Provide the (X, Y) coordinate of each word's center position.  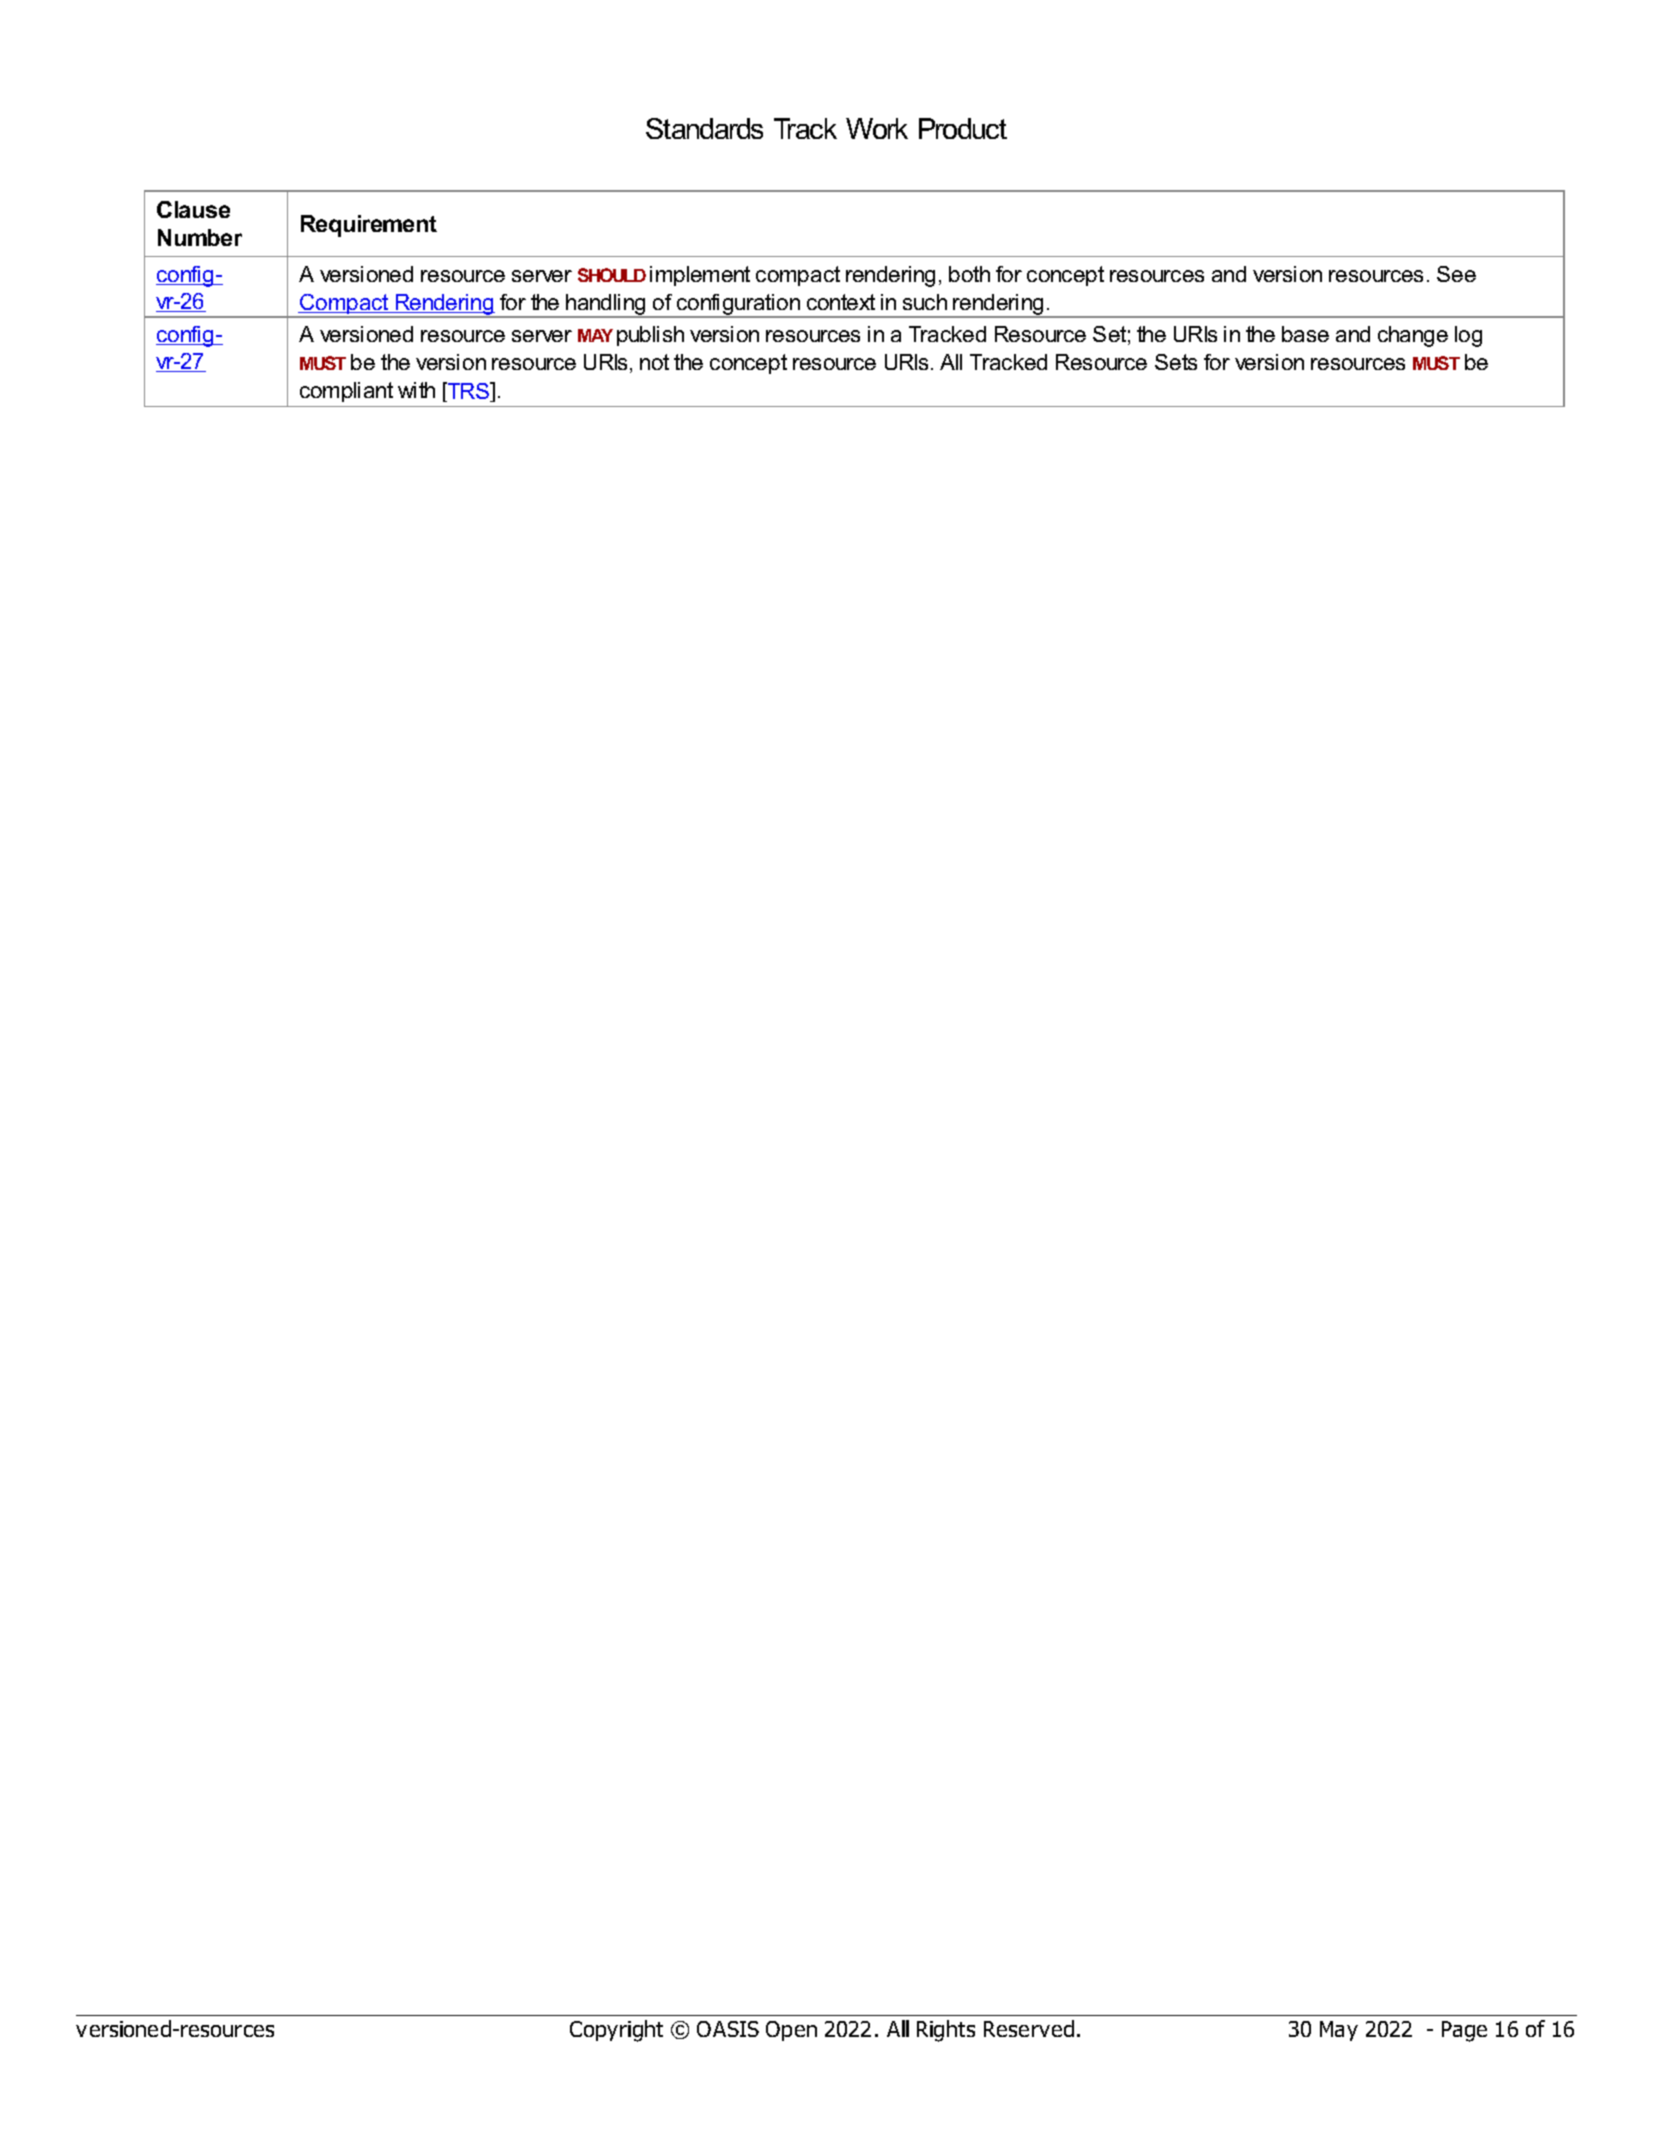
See (1456, 274)
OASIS (728, 2029)
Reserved (1029, 2028)
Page (1464, 2031)
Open (791, 2031)
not (654, 362)
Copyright (616, 2031)
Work (877, 128)
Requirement (369, 226)
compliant (346, 392)
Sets (1176, 362)
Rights (946, 2031)
